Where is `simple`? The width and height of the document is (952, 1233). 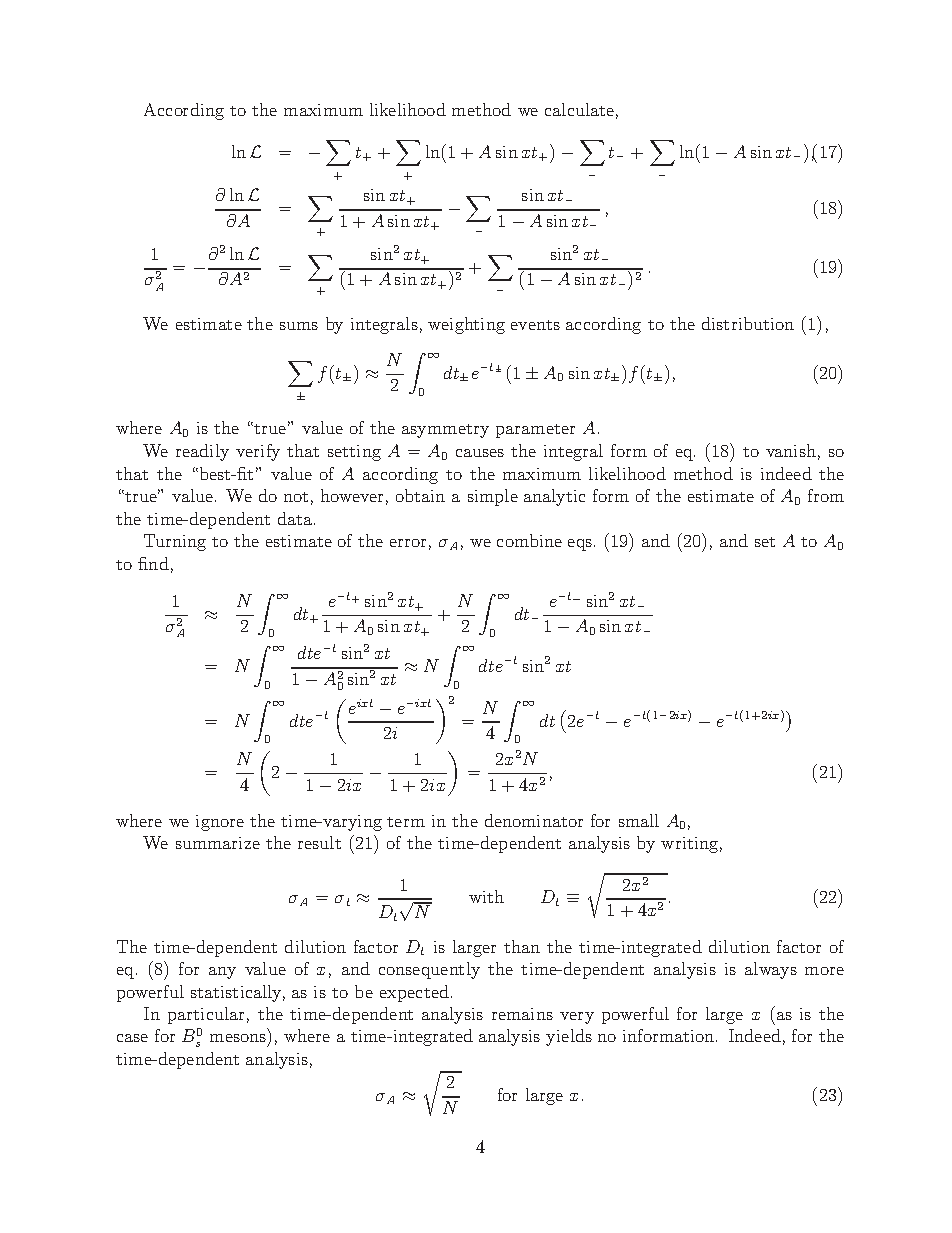 simple is located at coordinates (493, 497).
